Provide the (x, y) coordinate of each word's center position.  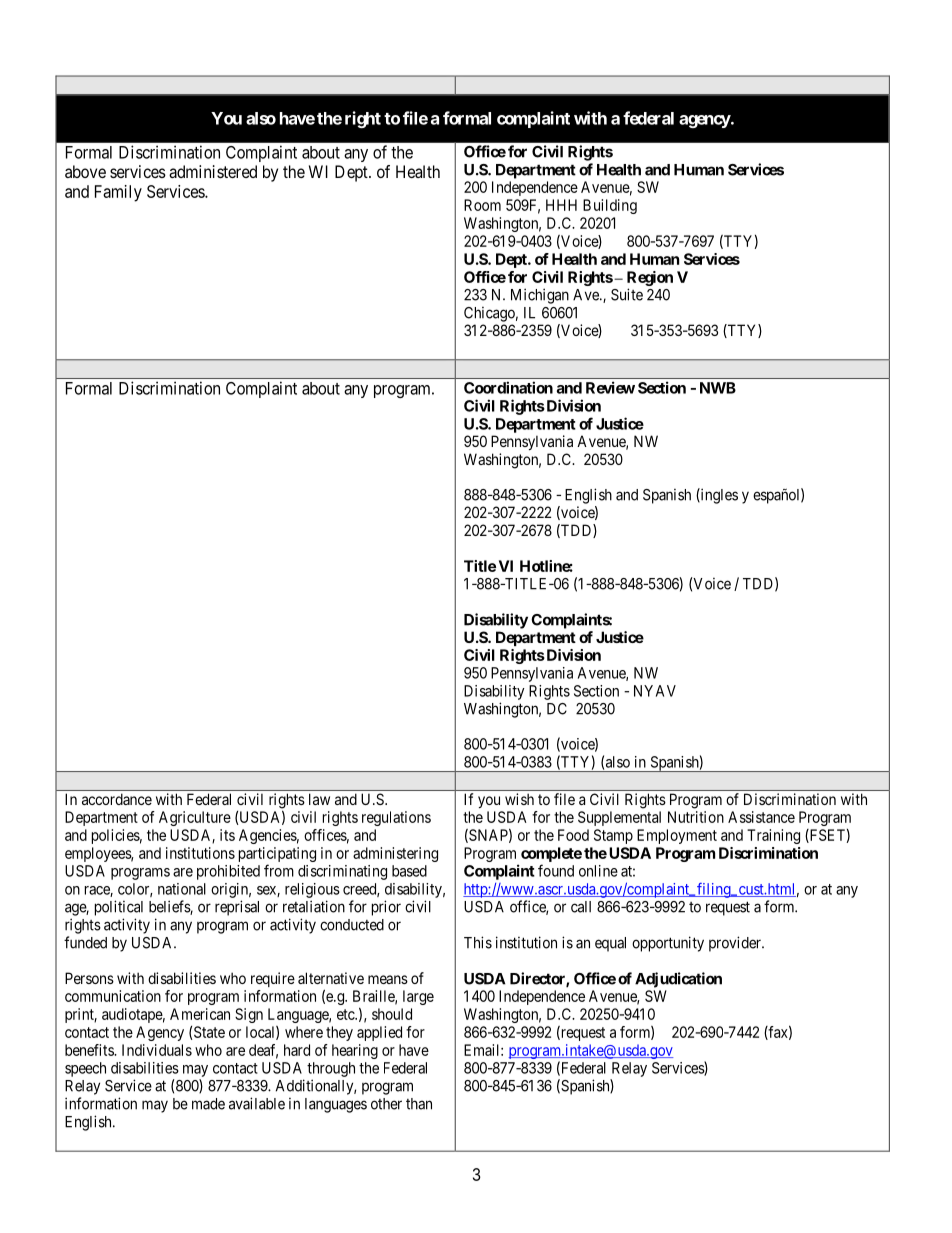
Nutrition (696, 817)
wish (519, 799)
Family (118, 193)
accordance (117, 799)
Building (610, 206)
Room (482, 205)
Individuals (157, 1050)
